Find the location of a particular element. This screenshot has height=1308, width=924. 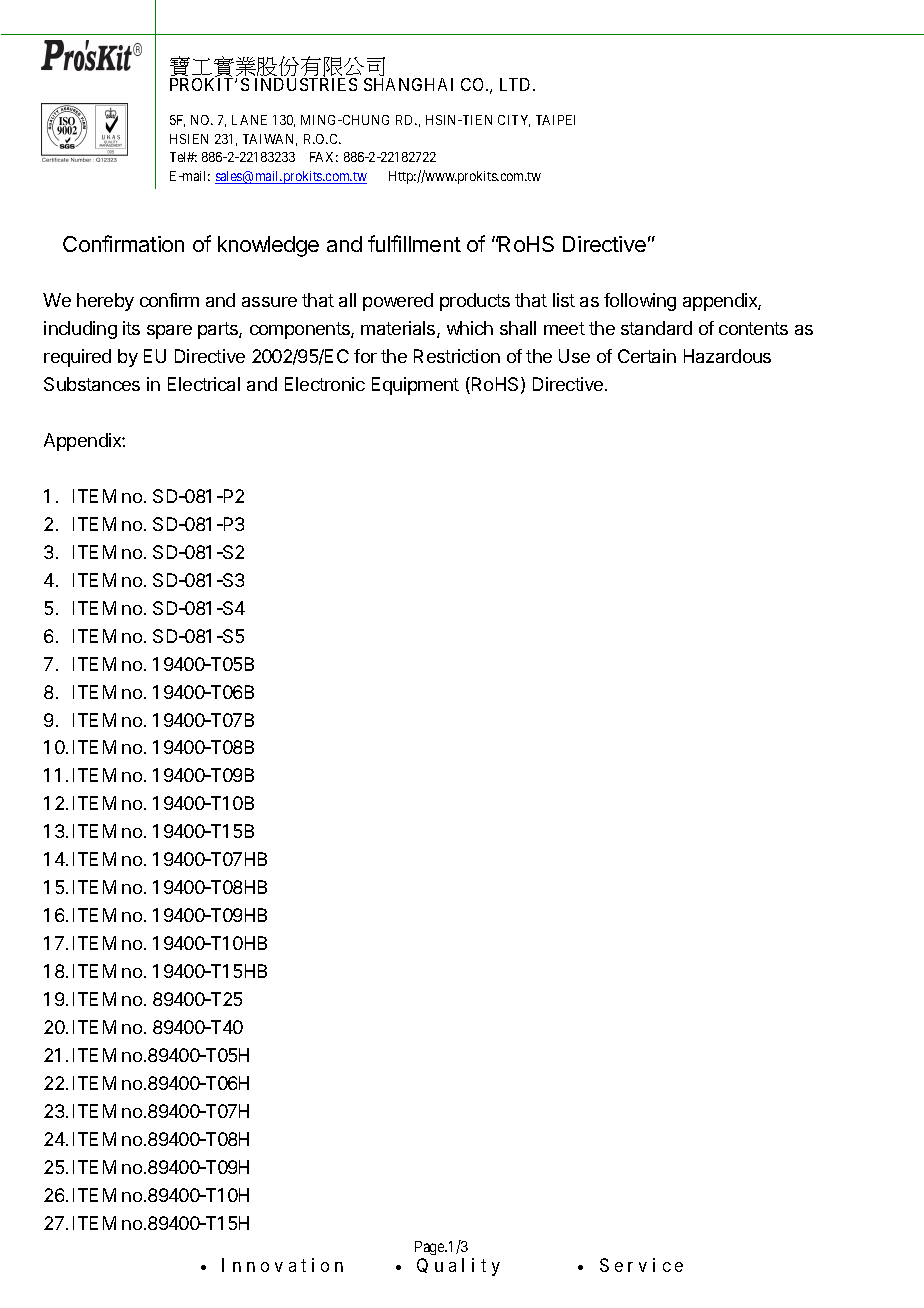

LANE is located at coordinates (249, 120).
